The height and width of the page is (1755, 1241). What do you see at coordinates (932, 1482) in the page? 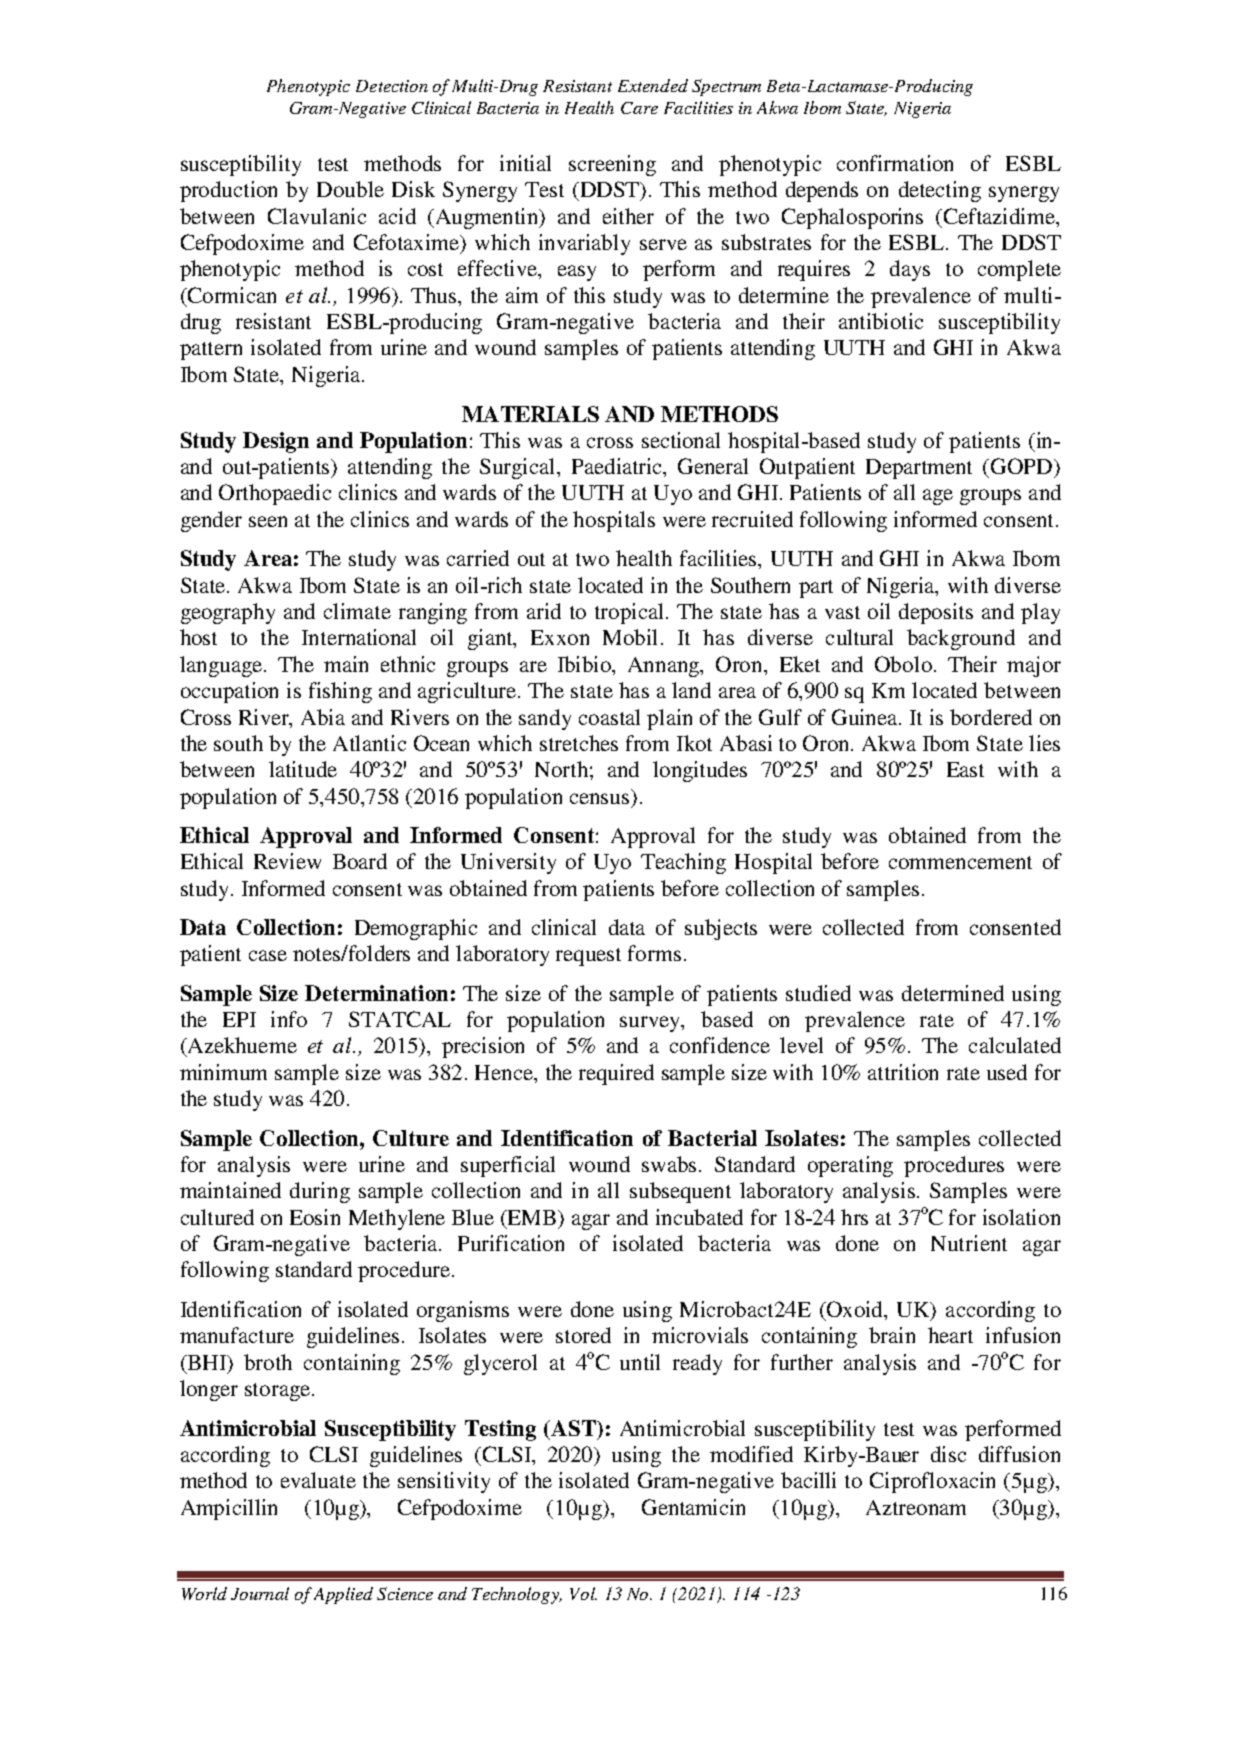
I see `Ciprofloxacin` at bounding box center [932, 1482].
